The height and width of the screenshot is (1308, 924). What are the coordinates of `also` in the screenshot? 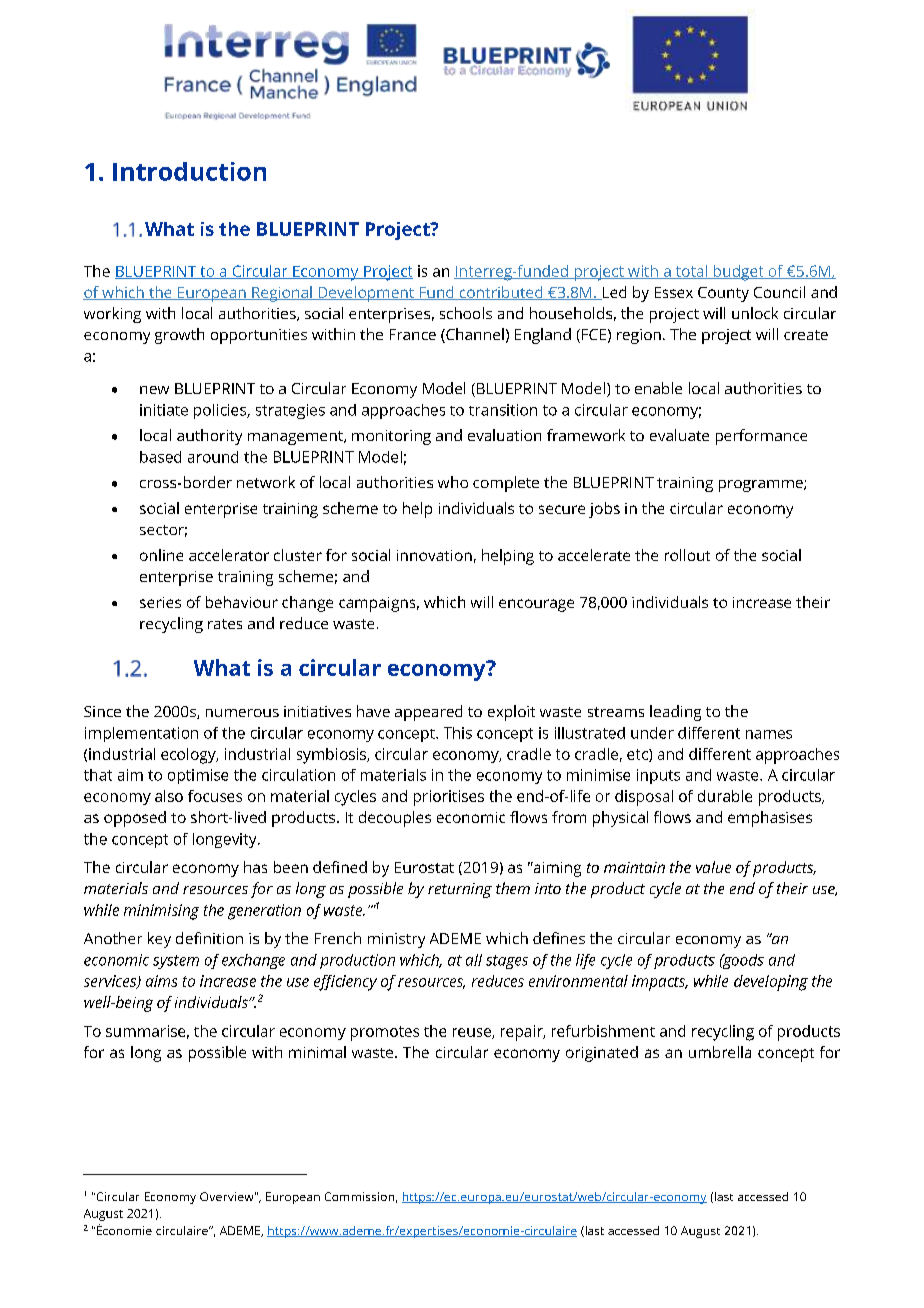 It's located at (169, 796).
